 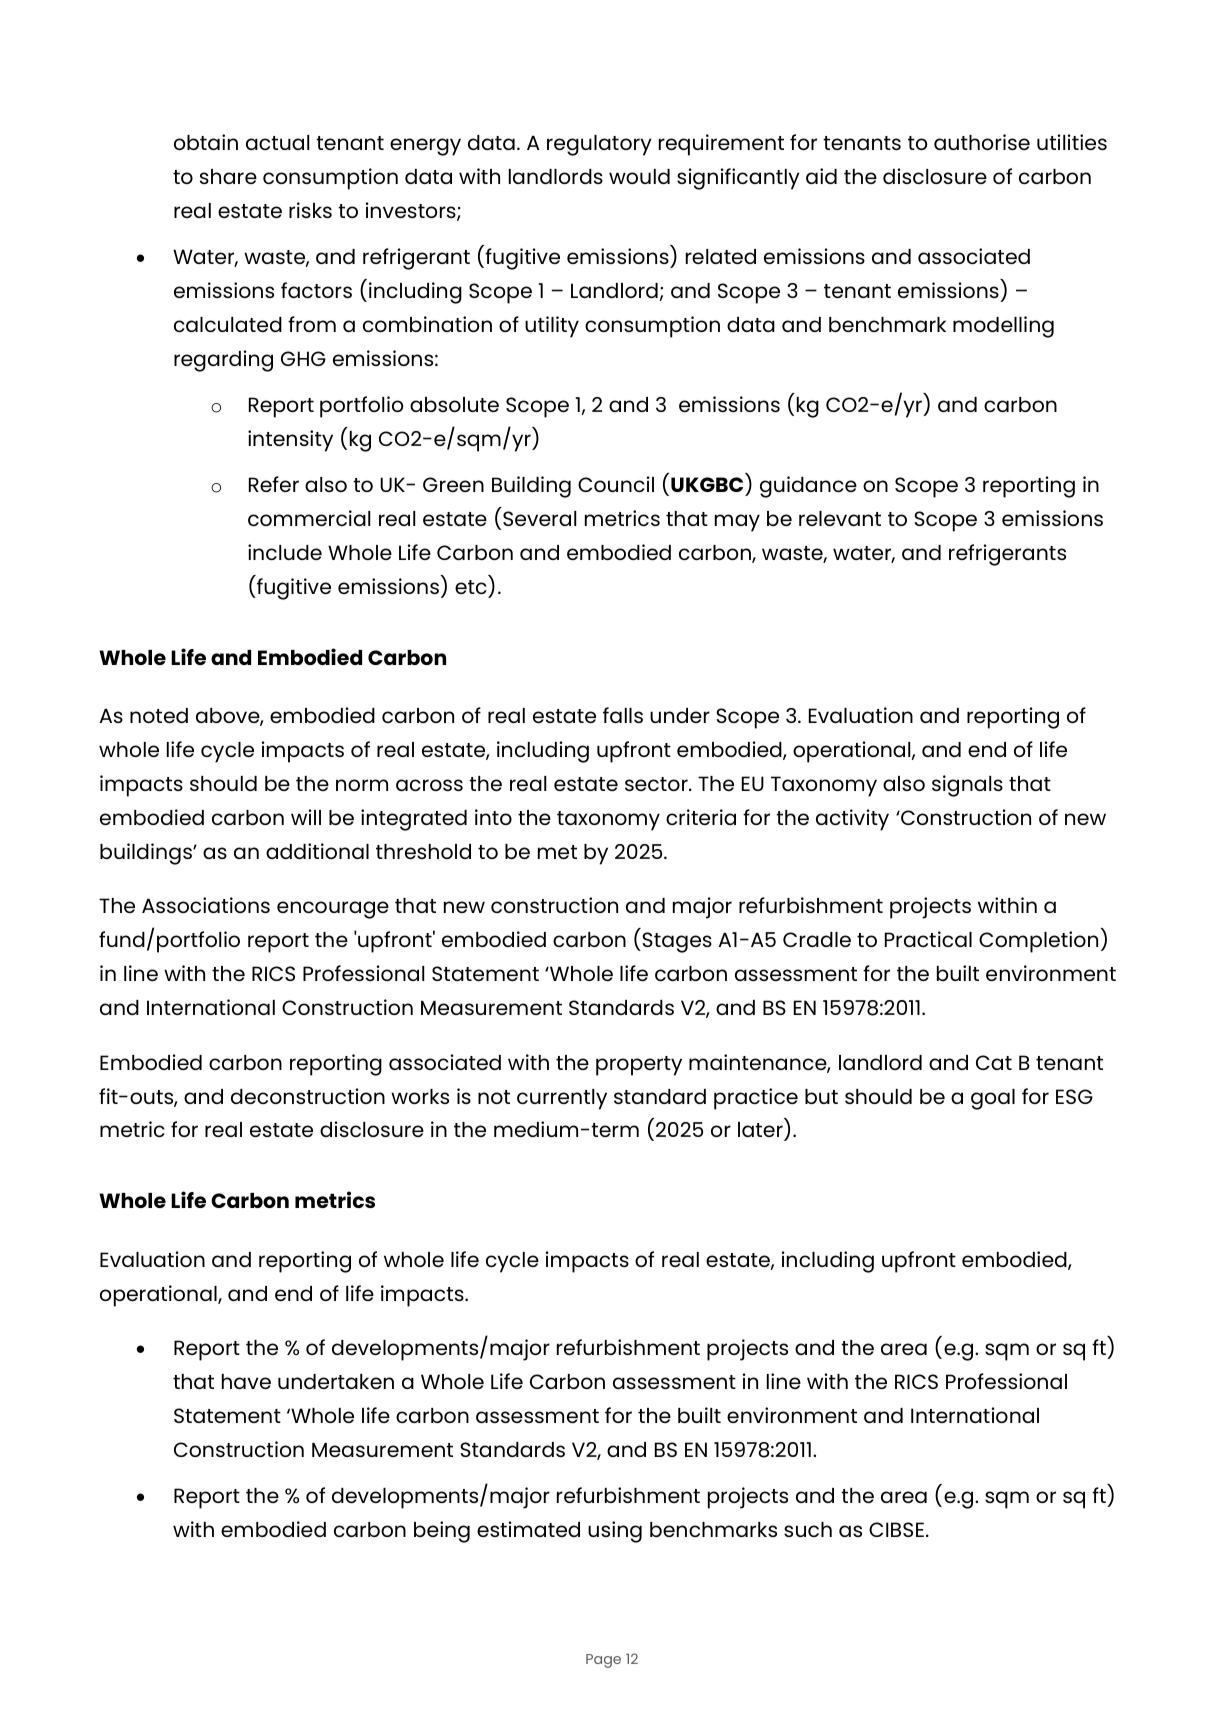 What do you see at coordinates (228, 176) in the document?
I see `share` at bounding box center [228, 176].
